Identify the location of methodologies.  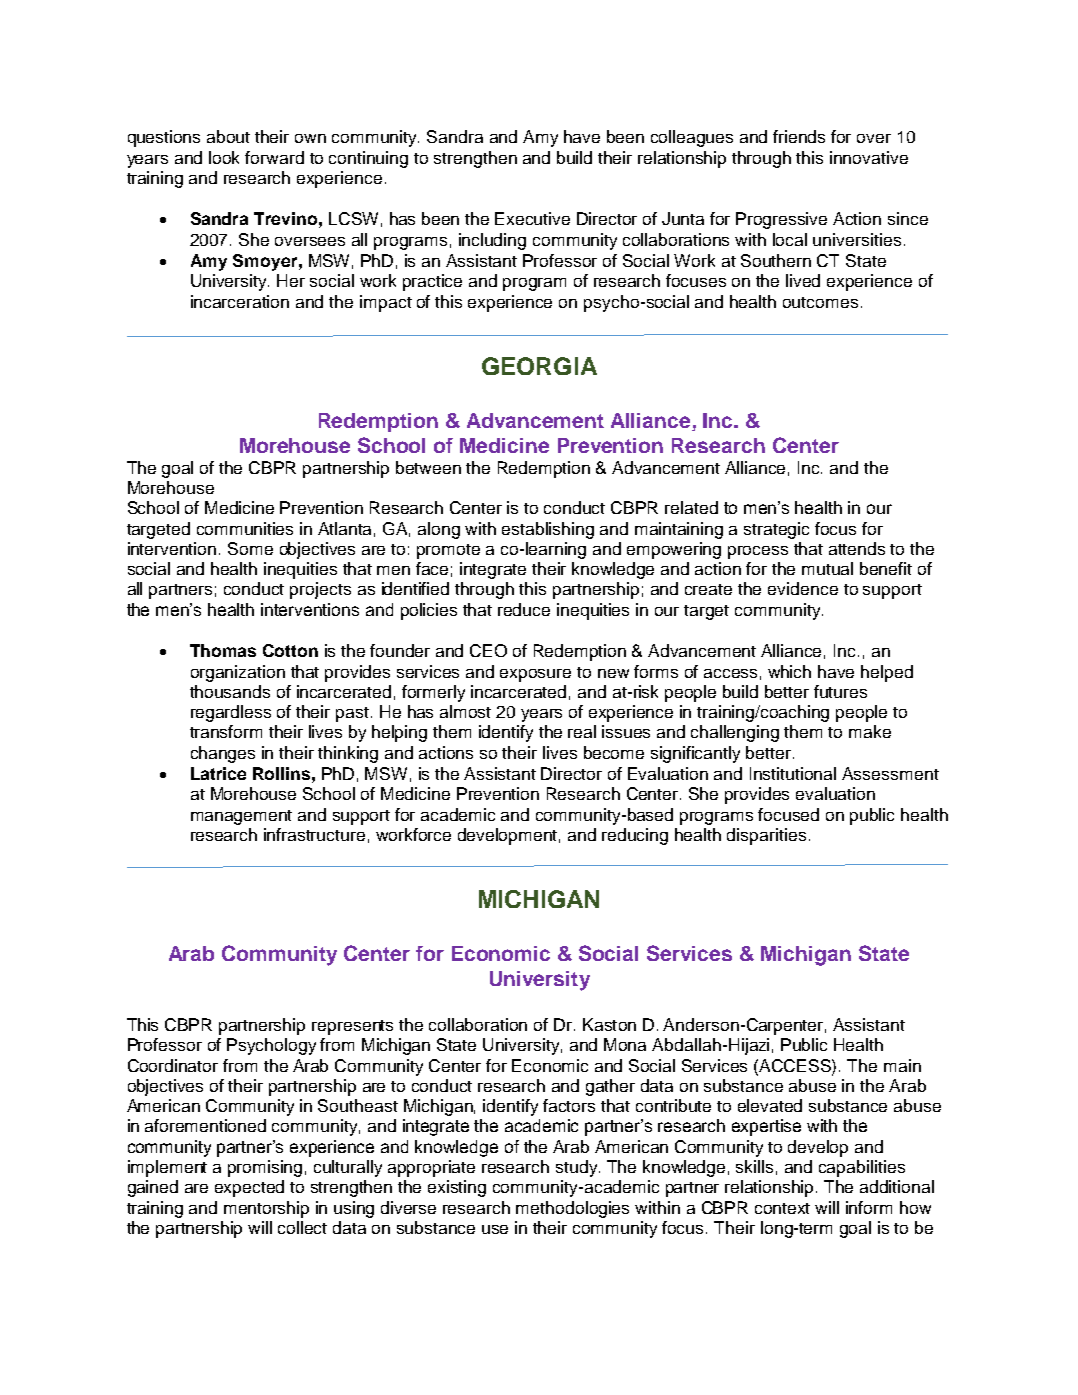
(572, 1209).
